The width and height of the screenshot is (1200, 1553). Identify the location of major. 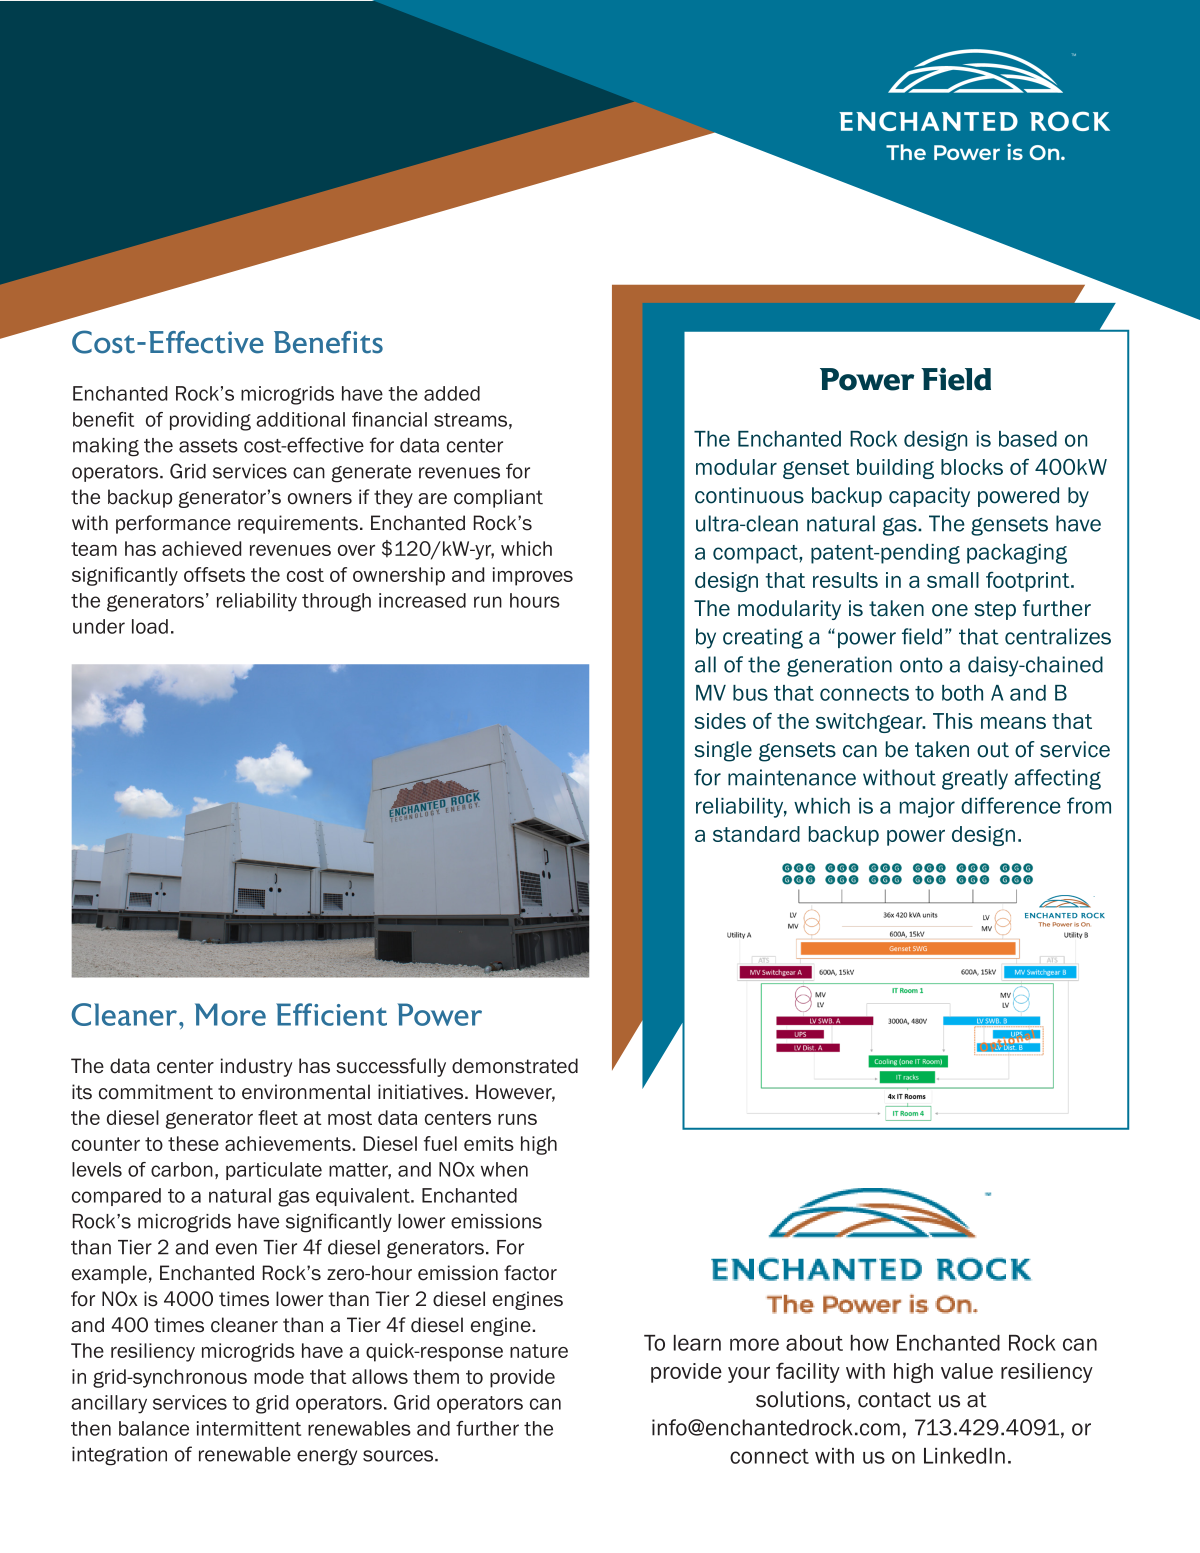
(927, 808).
